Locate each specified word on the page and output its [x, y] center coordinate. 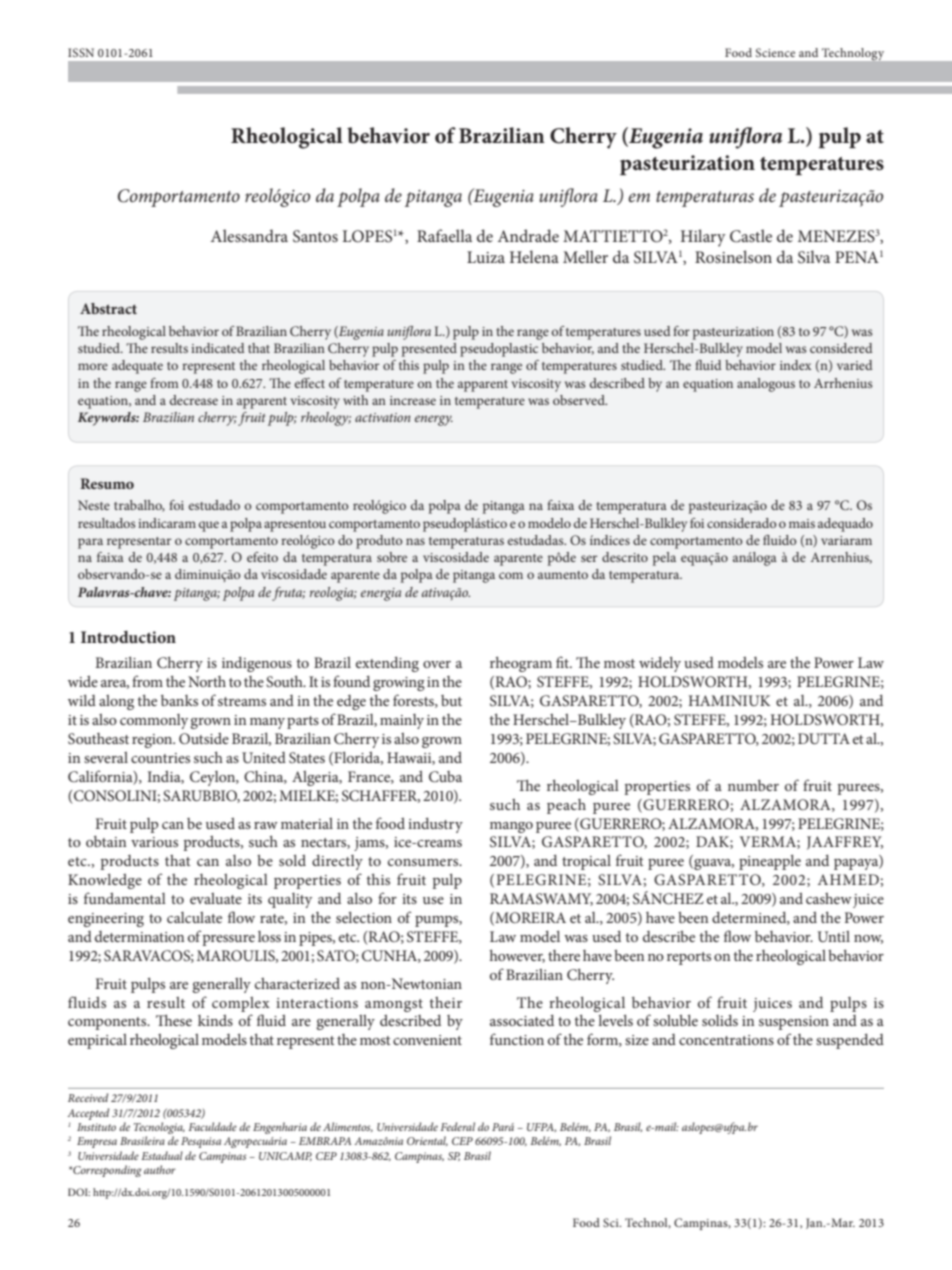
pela [664, 559]
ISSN [81, 52]
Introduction [128, 637]
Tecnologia [159, 1129]
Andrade [528, 235]
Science [775, 52]
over [437, 664]
